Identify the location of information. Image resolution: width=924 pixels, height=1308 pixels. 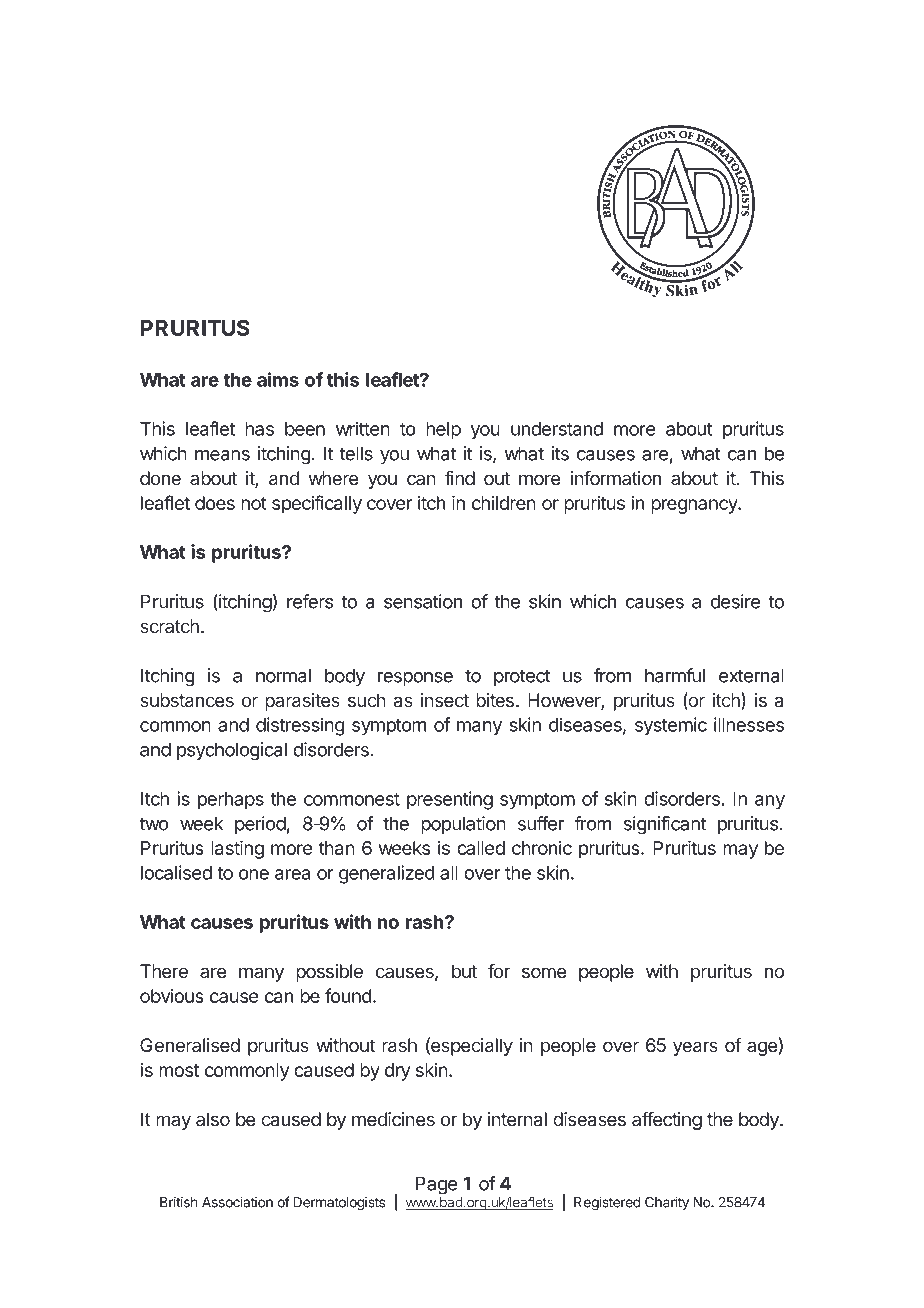
(616, 478).
